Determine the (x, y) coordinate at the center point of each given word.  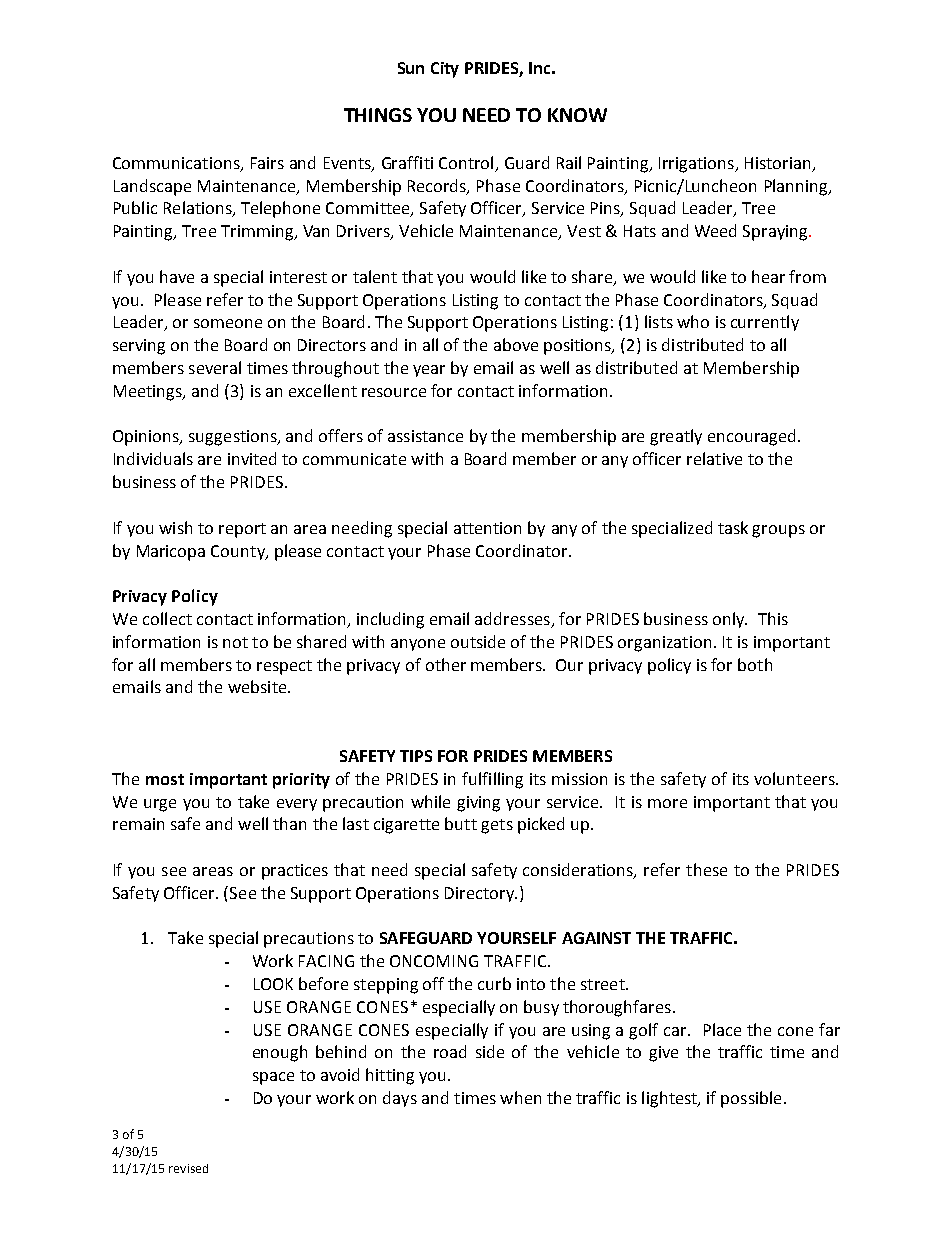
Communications (177, 164)
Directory (480, 894)
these (706, 869)
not (235, 642)
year (429, 371)
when (520, 1097)
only (730, 620)
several (215, 367)
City (445, 70)
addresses (513, 620)
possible (751, 1099)
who (693, 321)
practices (295, 872)
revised (188, 1168)
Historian (779, 164)
